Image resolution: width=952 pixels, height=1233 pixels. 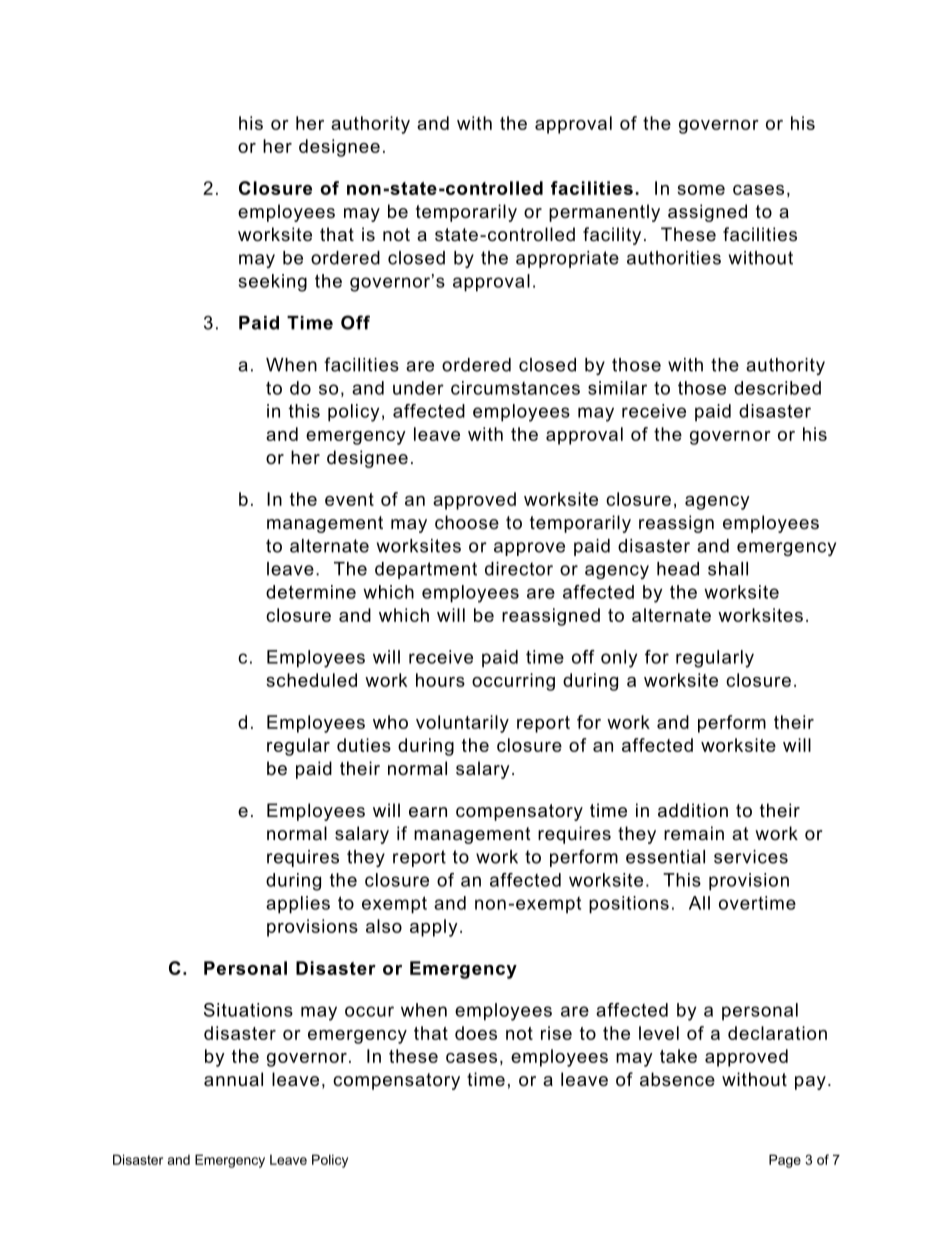 What do you see at coordinates (567, 259) in the screenshot?
I see `appropriate` at bounding box center [567, 259].
